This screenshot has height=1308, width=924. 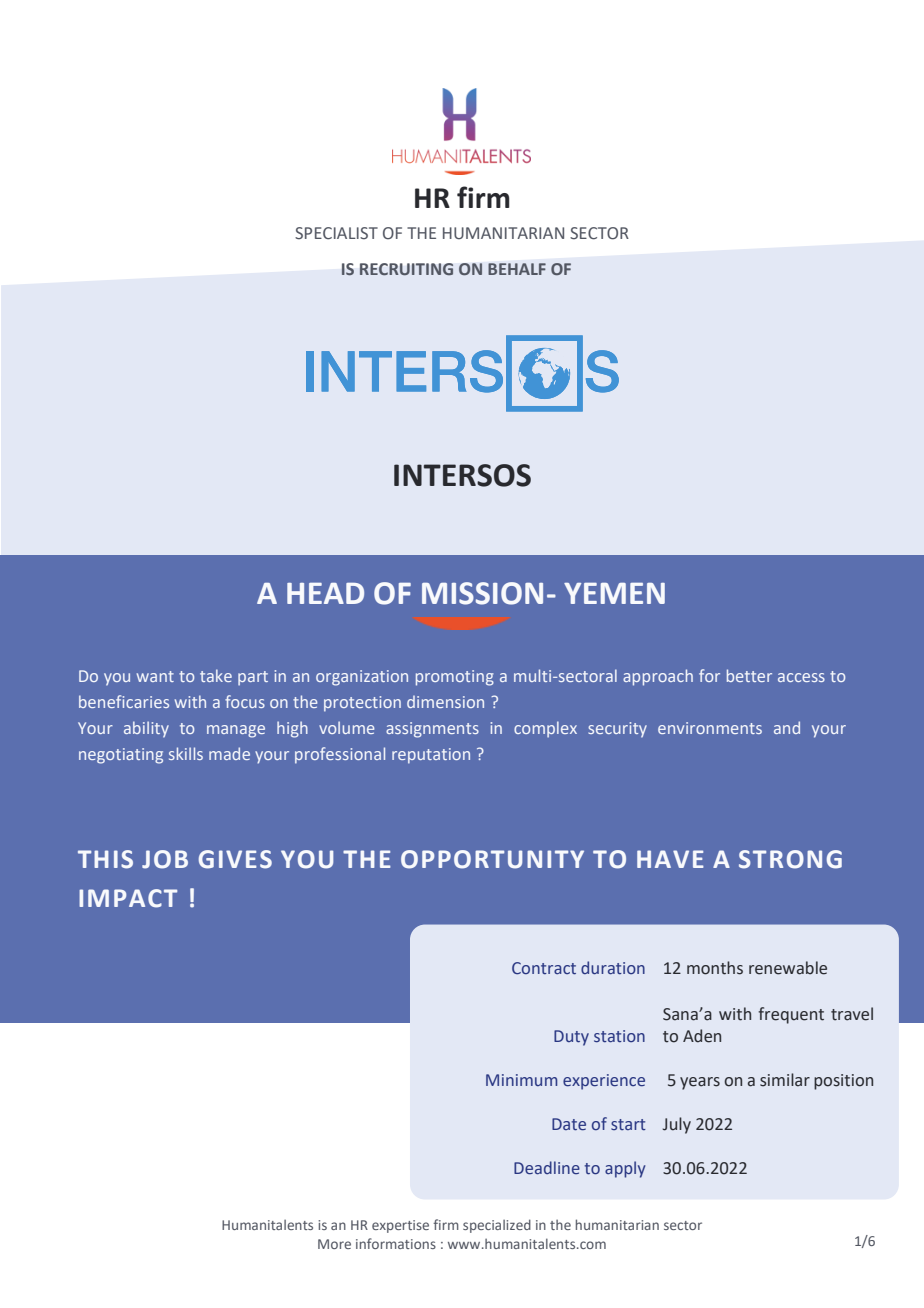 I want to click on skills, so click(x=186, y=753).
